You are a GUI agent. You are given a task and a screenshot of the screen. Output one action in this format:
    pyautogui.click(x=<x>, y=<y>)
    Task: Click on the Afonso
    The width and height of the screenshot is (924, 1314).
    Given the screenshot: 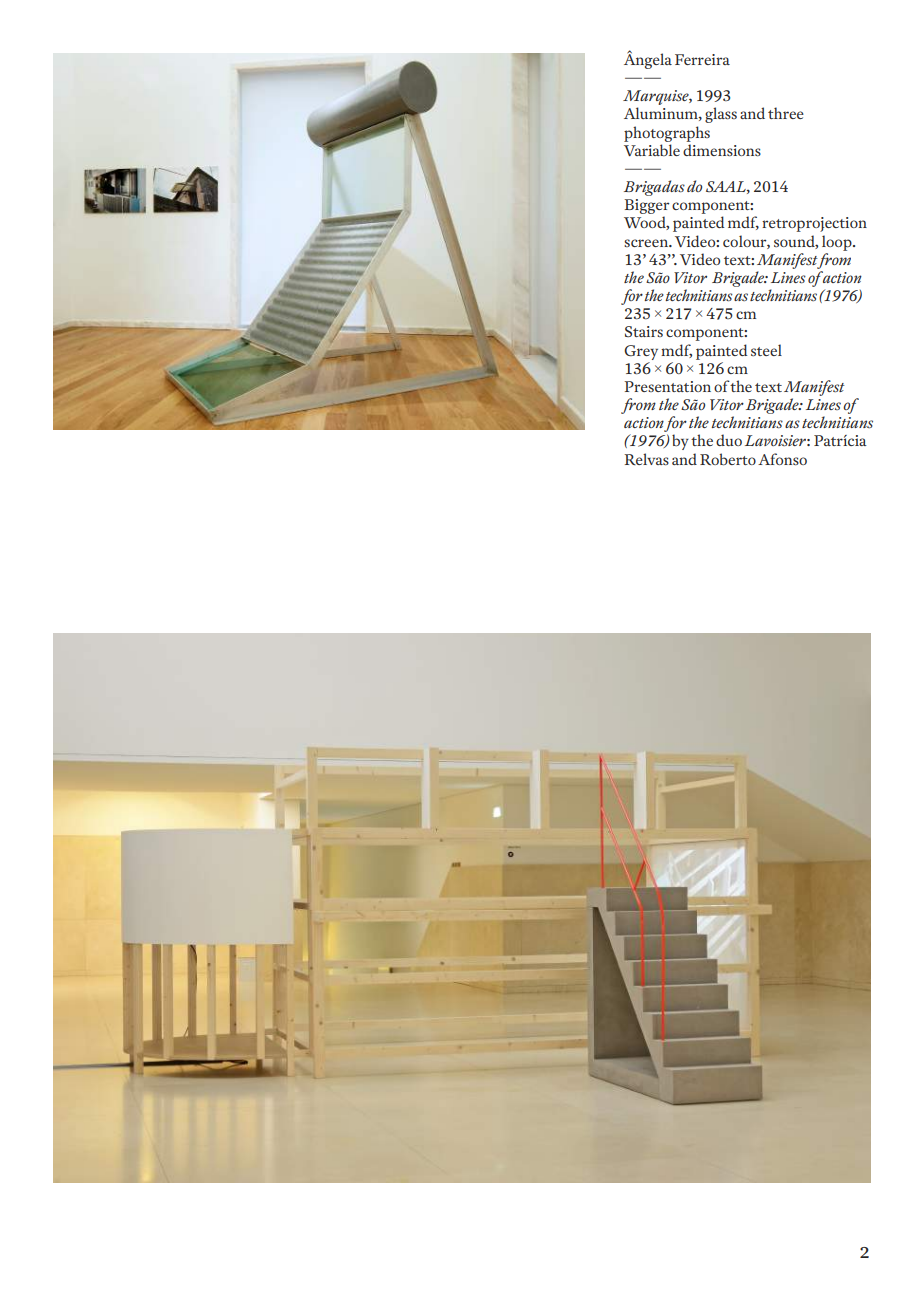 What is the action you would take?
    pyautogui.click(x=782, y=459)
